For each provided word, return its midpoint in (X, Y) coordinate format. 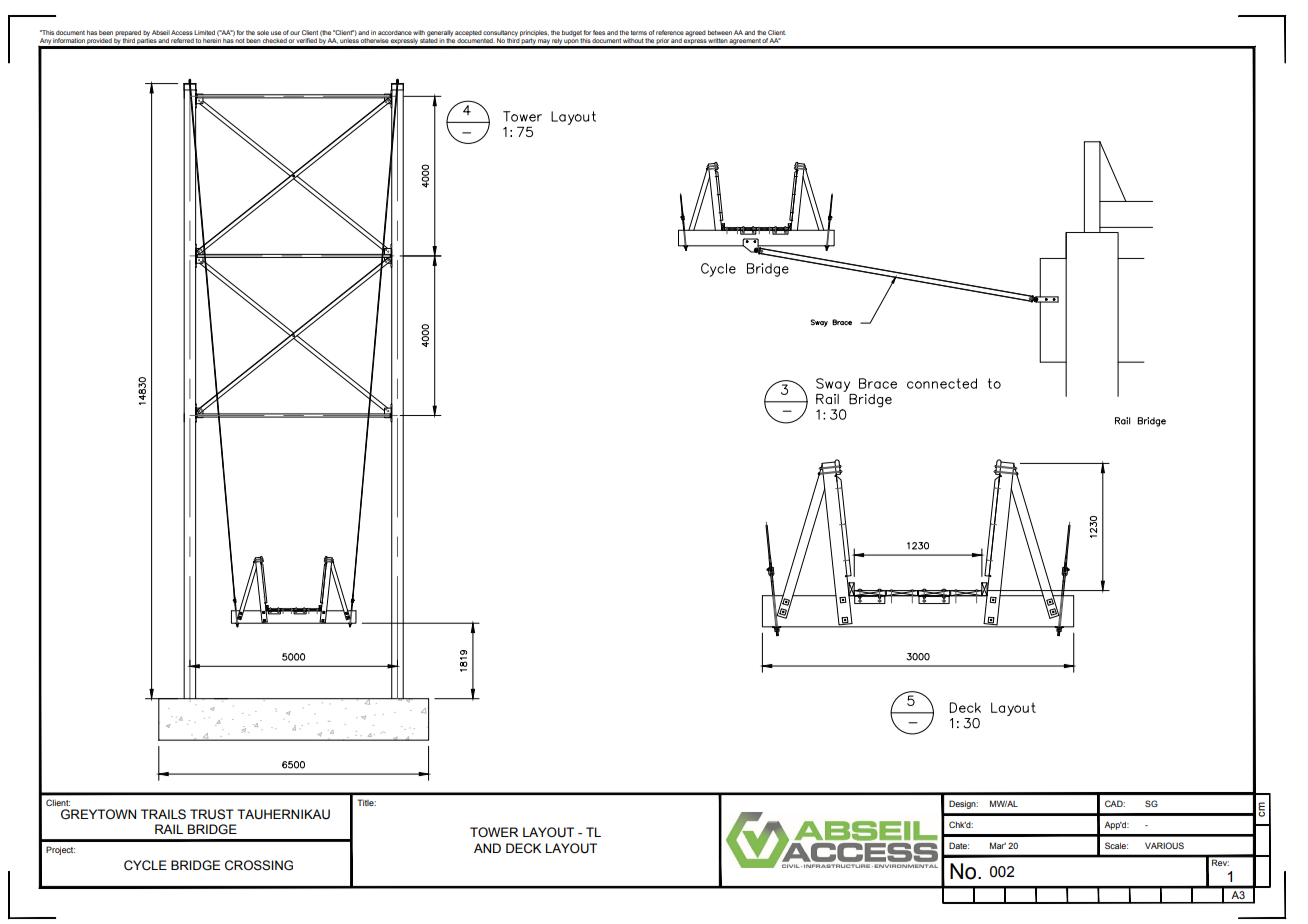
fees (599, 32)
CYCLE (145, 865)
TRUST (212, 814)
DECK (523, 848)
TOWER (494, 832)
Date (959, 845)
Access (182, 32)
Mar (998, 845)
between (720, 32)
